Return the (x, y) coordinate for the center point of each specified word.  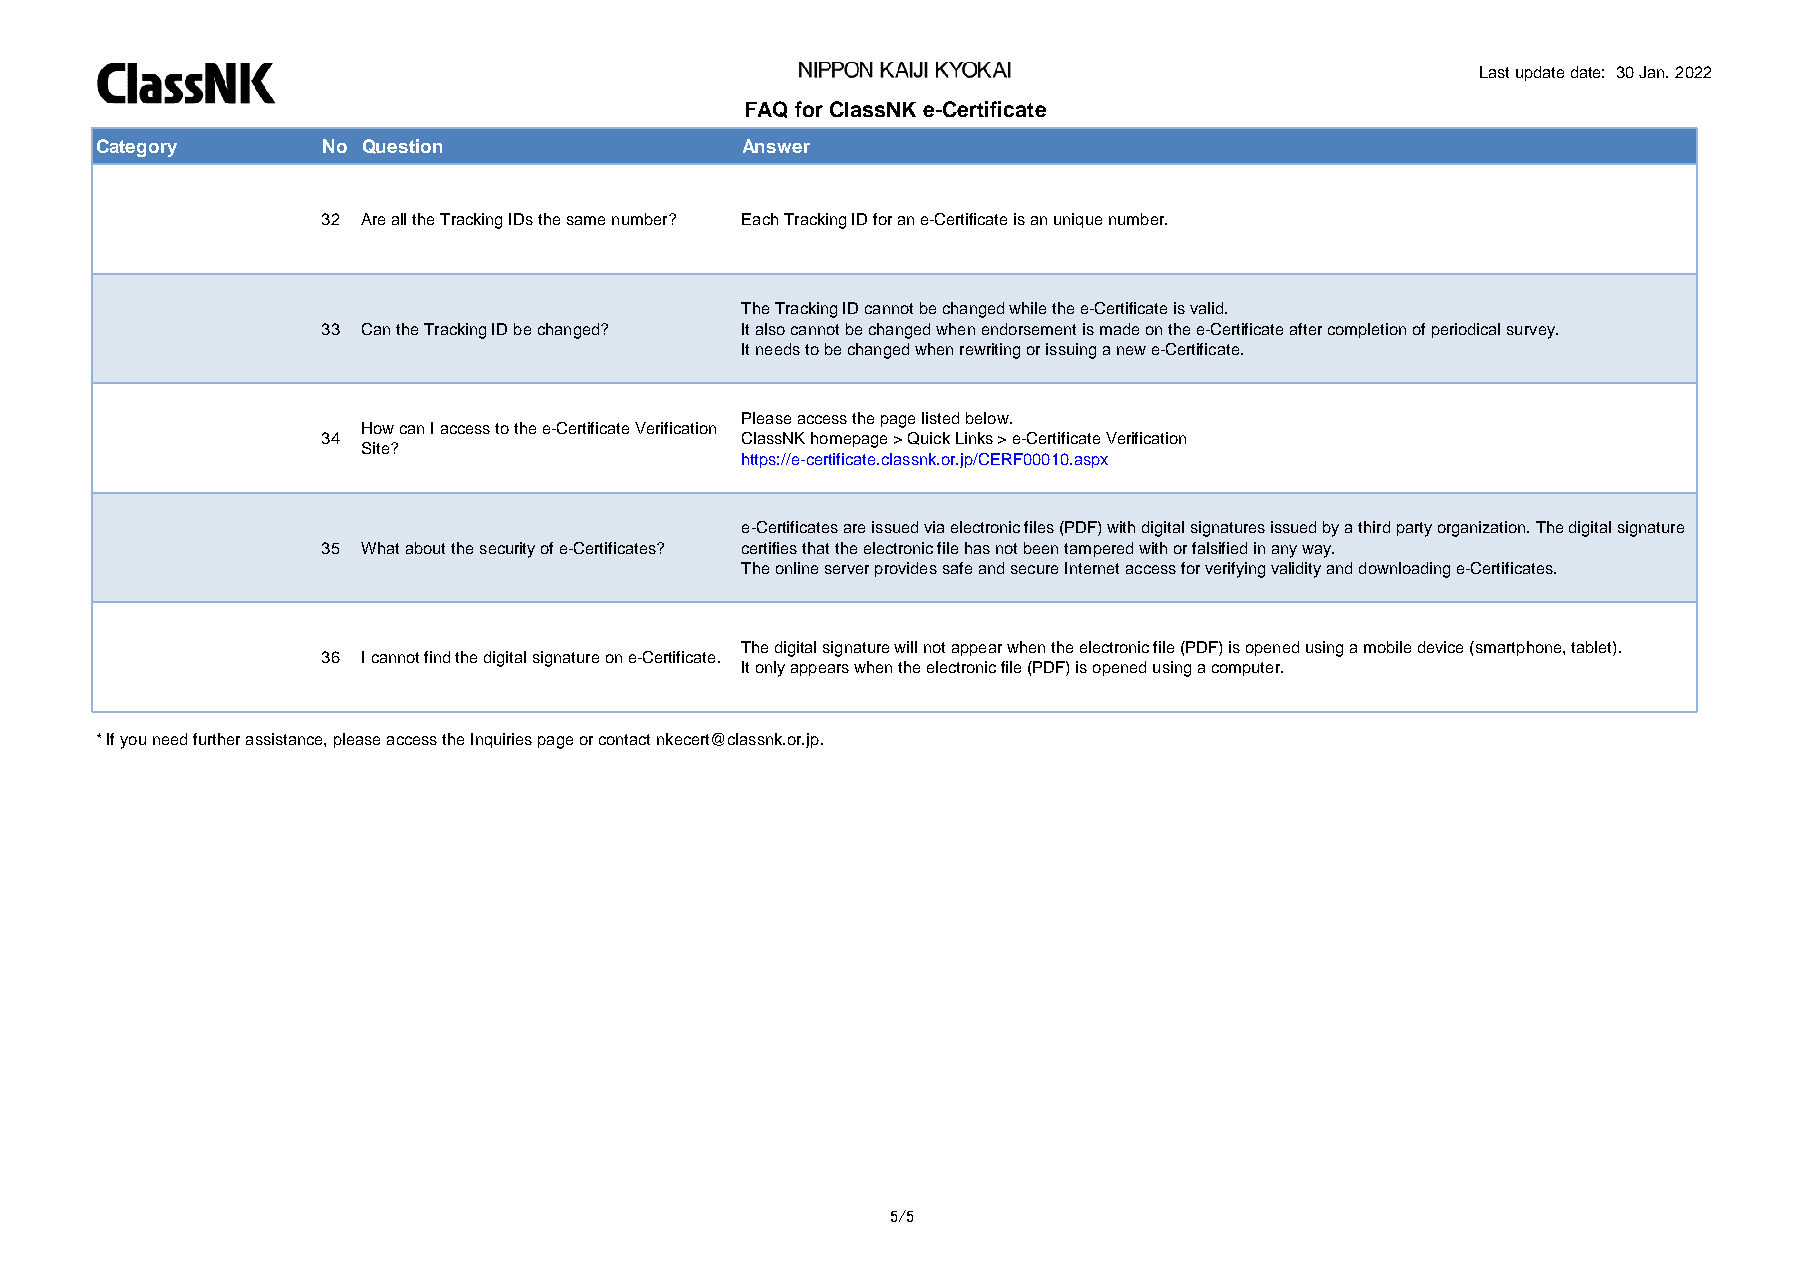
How (378, 428)
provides (906, 569)
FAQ (766, 109)
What (380, 548)
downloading (1404, 570)
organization (1483, 529)
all (399, 219)
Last (1494, 72)
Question (402, 146)
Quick (929, 438)
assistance (285, 739)
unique (1078, 220)
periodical (1466, 330)
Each (760, 219)
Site (377, 448)
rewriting (990, 351)
